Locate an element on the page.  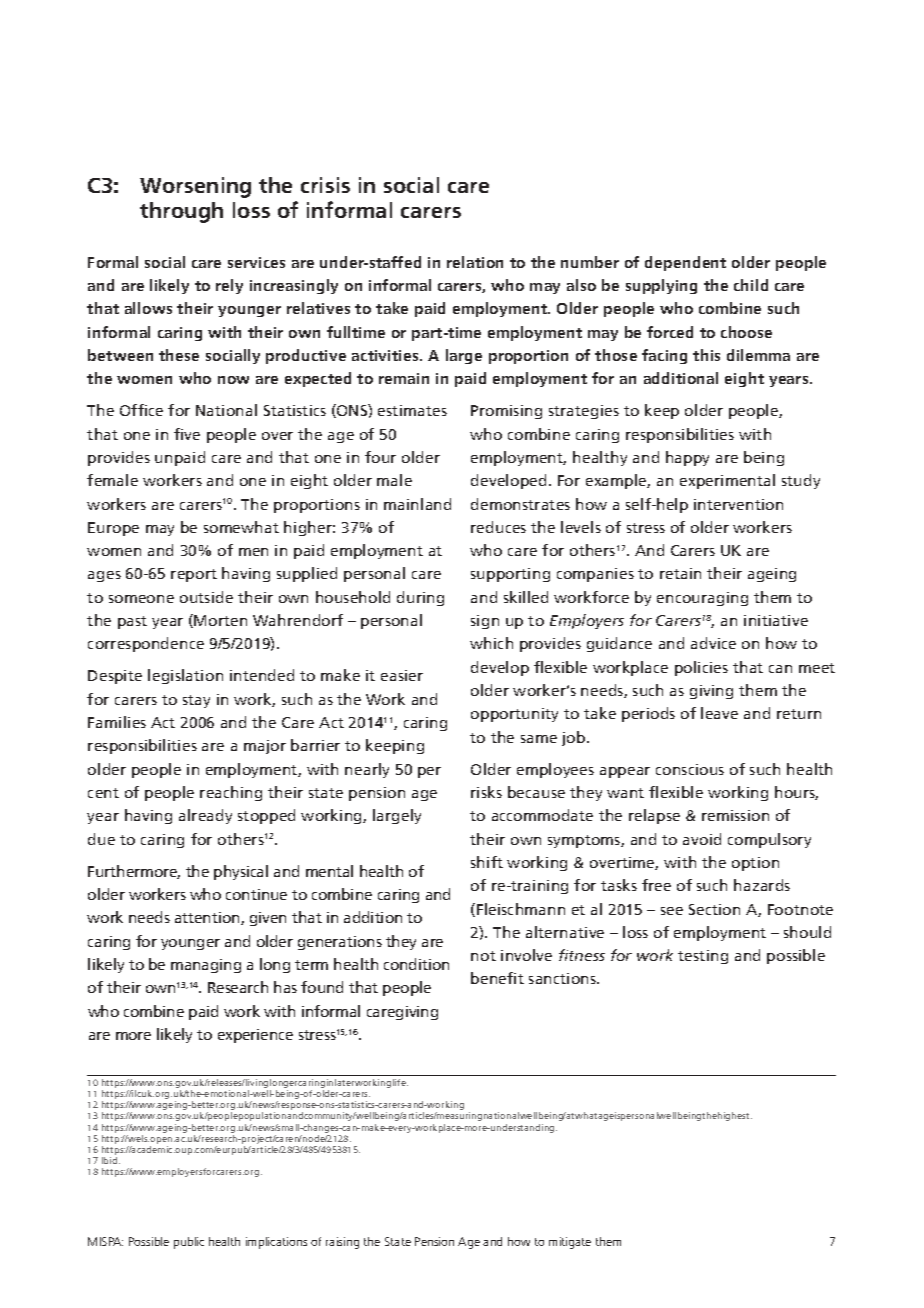
leave is located at coordinates (719, 713).
